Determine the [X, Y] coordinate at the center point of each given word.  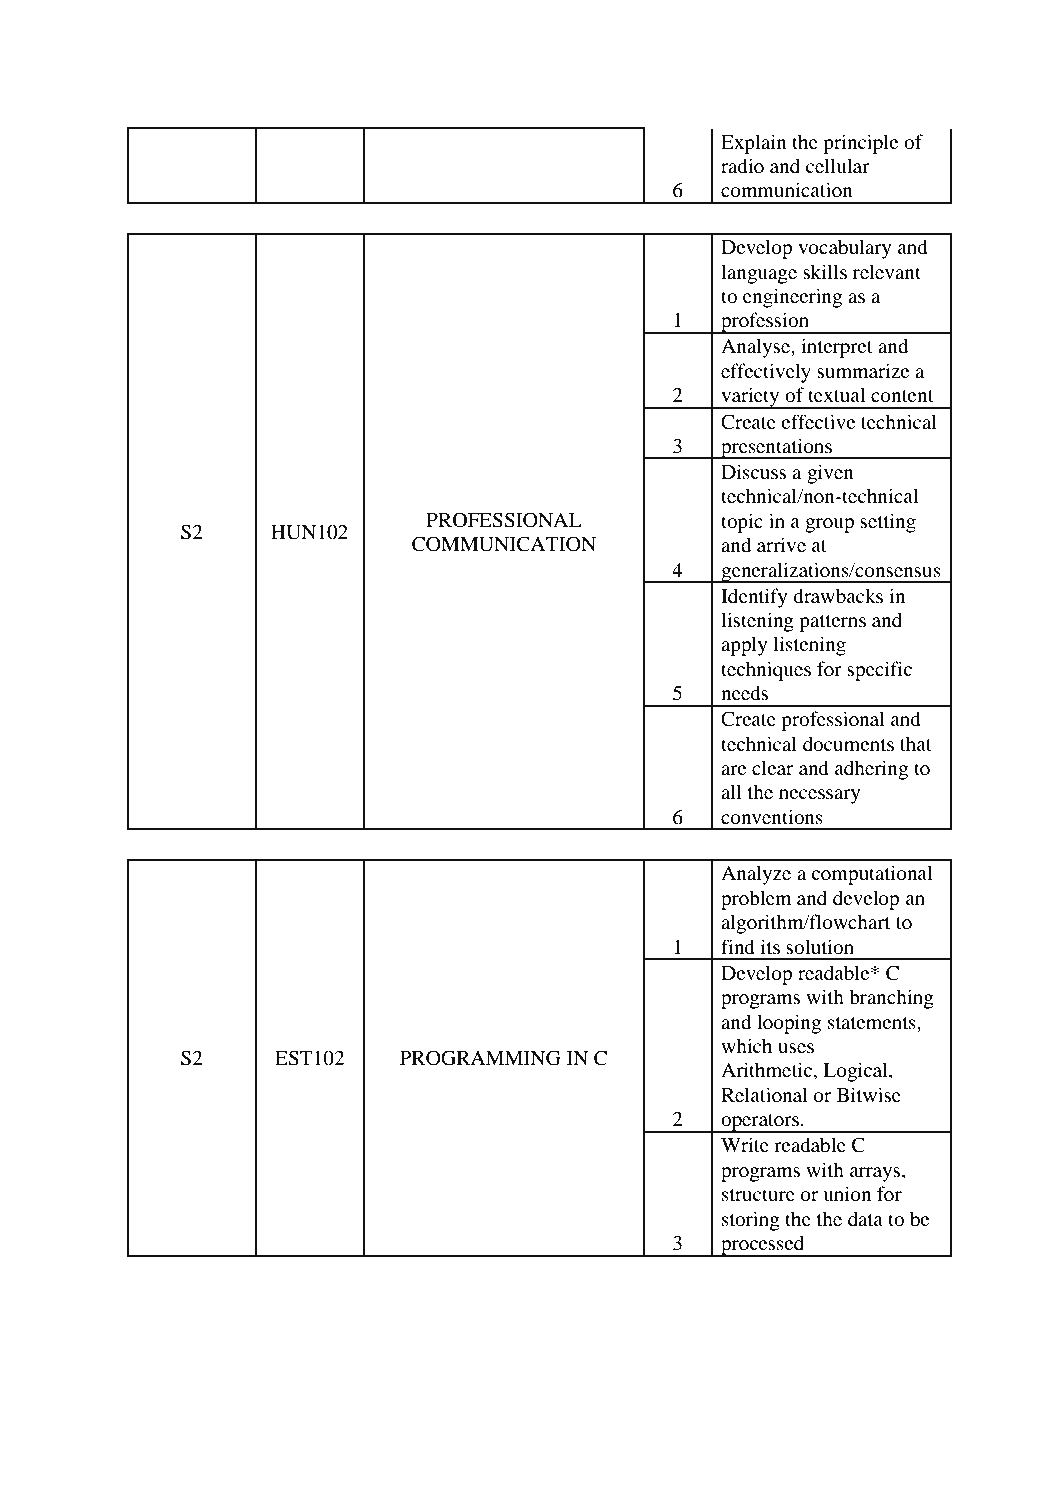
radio [742, 166]
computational [871, 875]
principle [860, 144]
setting [888, 523]
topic [742, 523]
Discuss [753, 471]
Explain [754, 144]
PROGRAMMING [480, 1058]
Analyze [756, 875]
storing [751, 1221]
